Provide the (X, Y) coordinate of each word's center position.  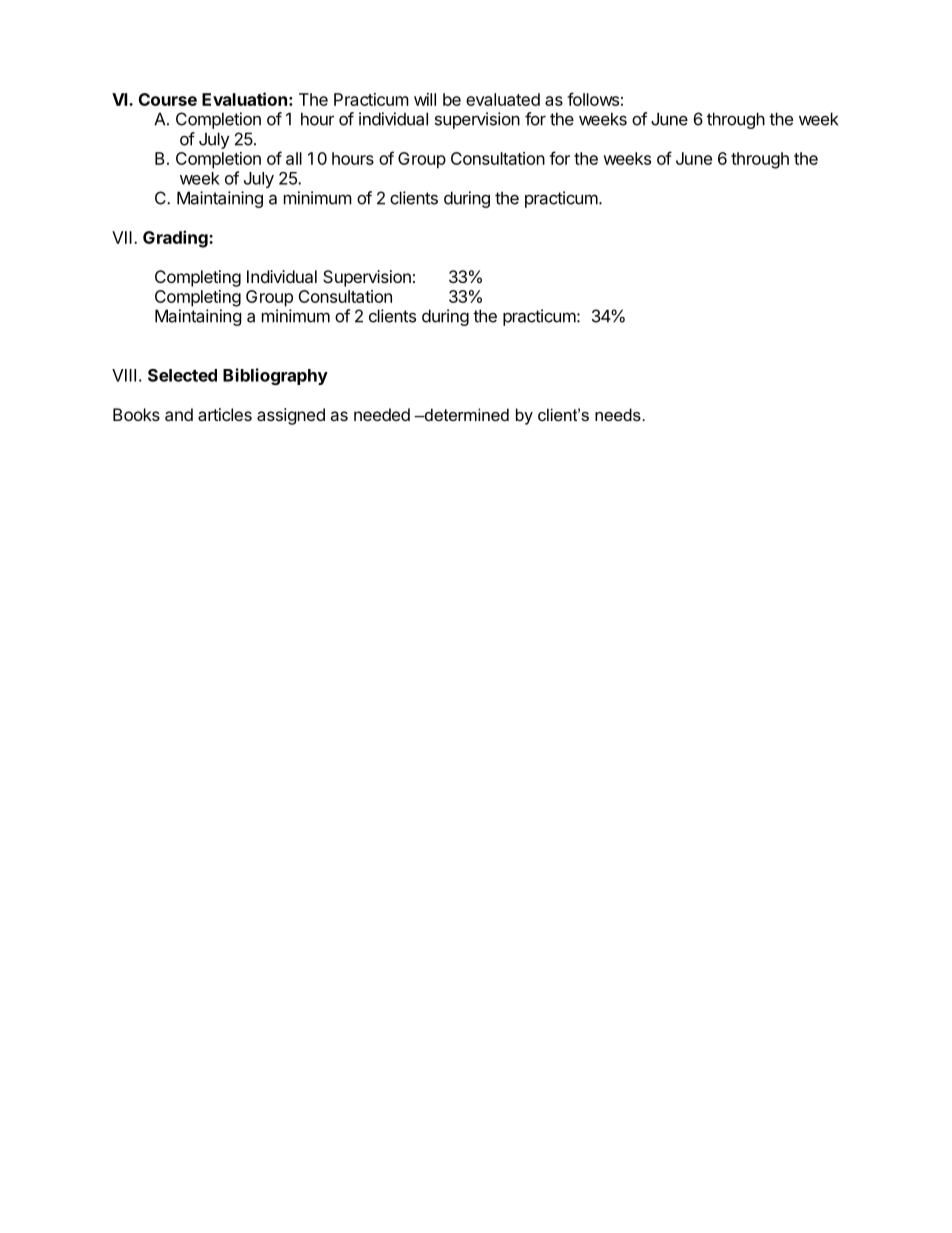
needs (618, 414)
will (425, 99)
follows (593, 99)
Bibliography (275, 376)
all (294, 158)
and (179, 414)
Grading (176, 239)
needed (382, 414)
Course (168, 99)
